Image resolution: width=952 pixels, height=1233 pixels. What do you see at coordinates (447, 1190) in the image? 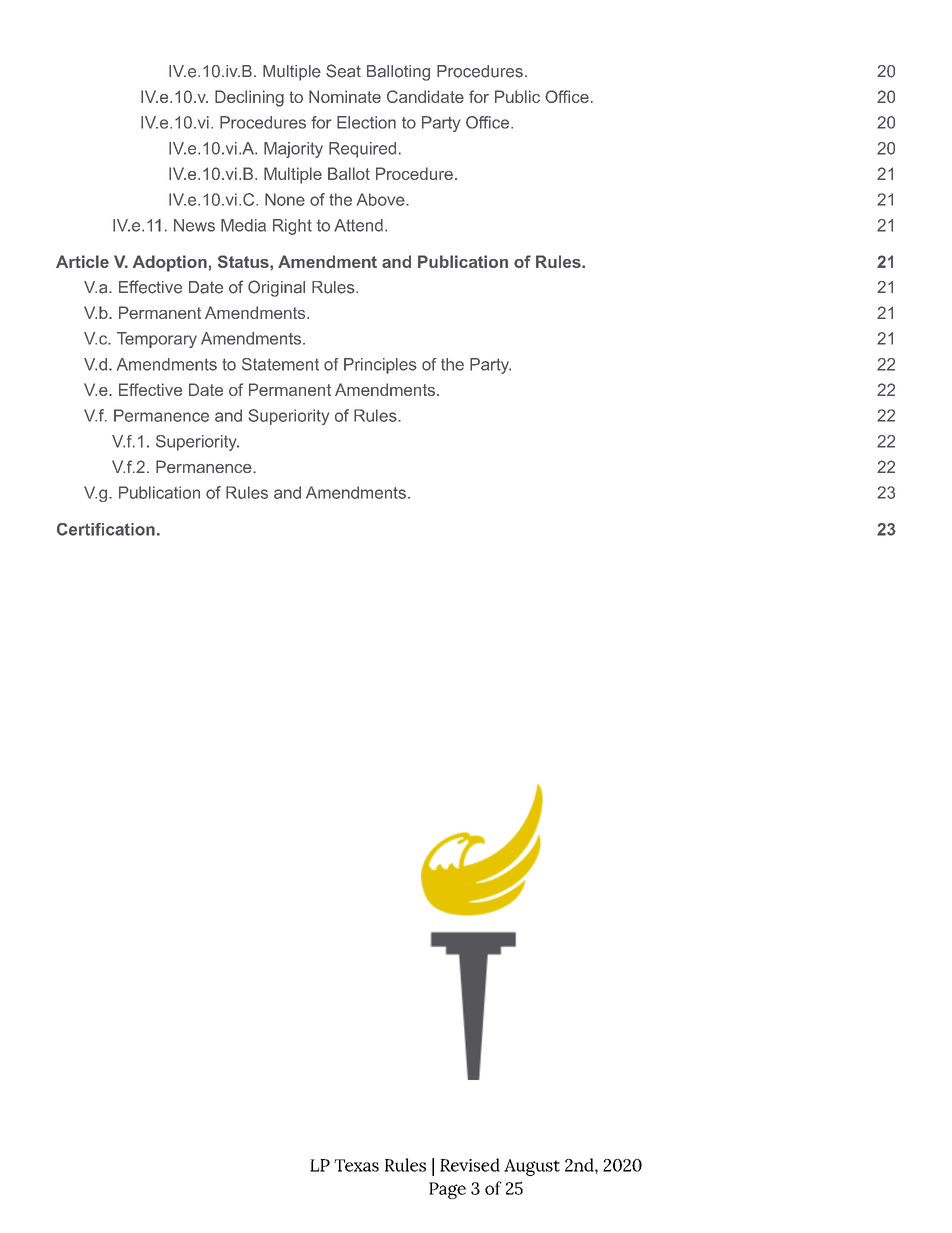
I see `Page` at bounding box center [447, 1190].
